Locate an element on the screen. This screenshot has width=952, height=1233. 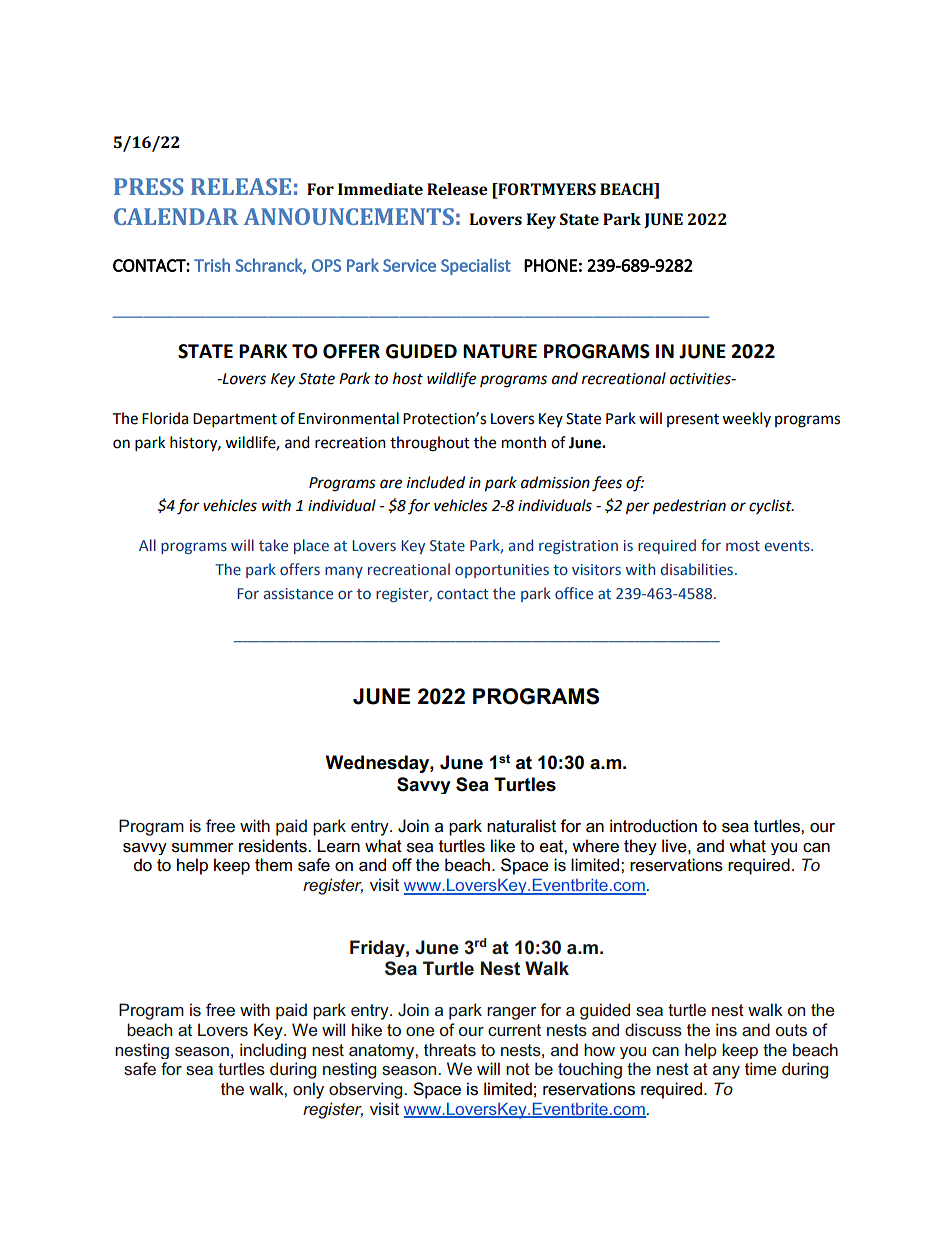
assistance is located at coordinates (298, 594).
